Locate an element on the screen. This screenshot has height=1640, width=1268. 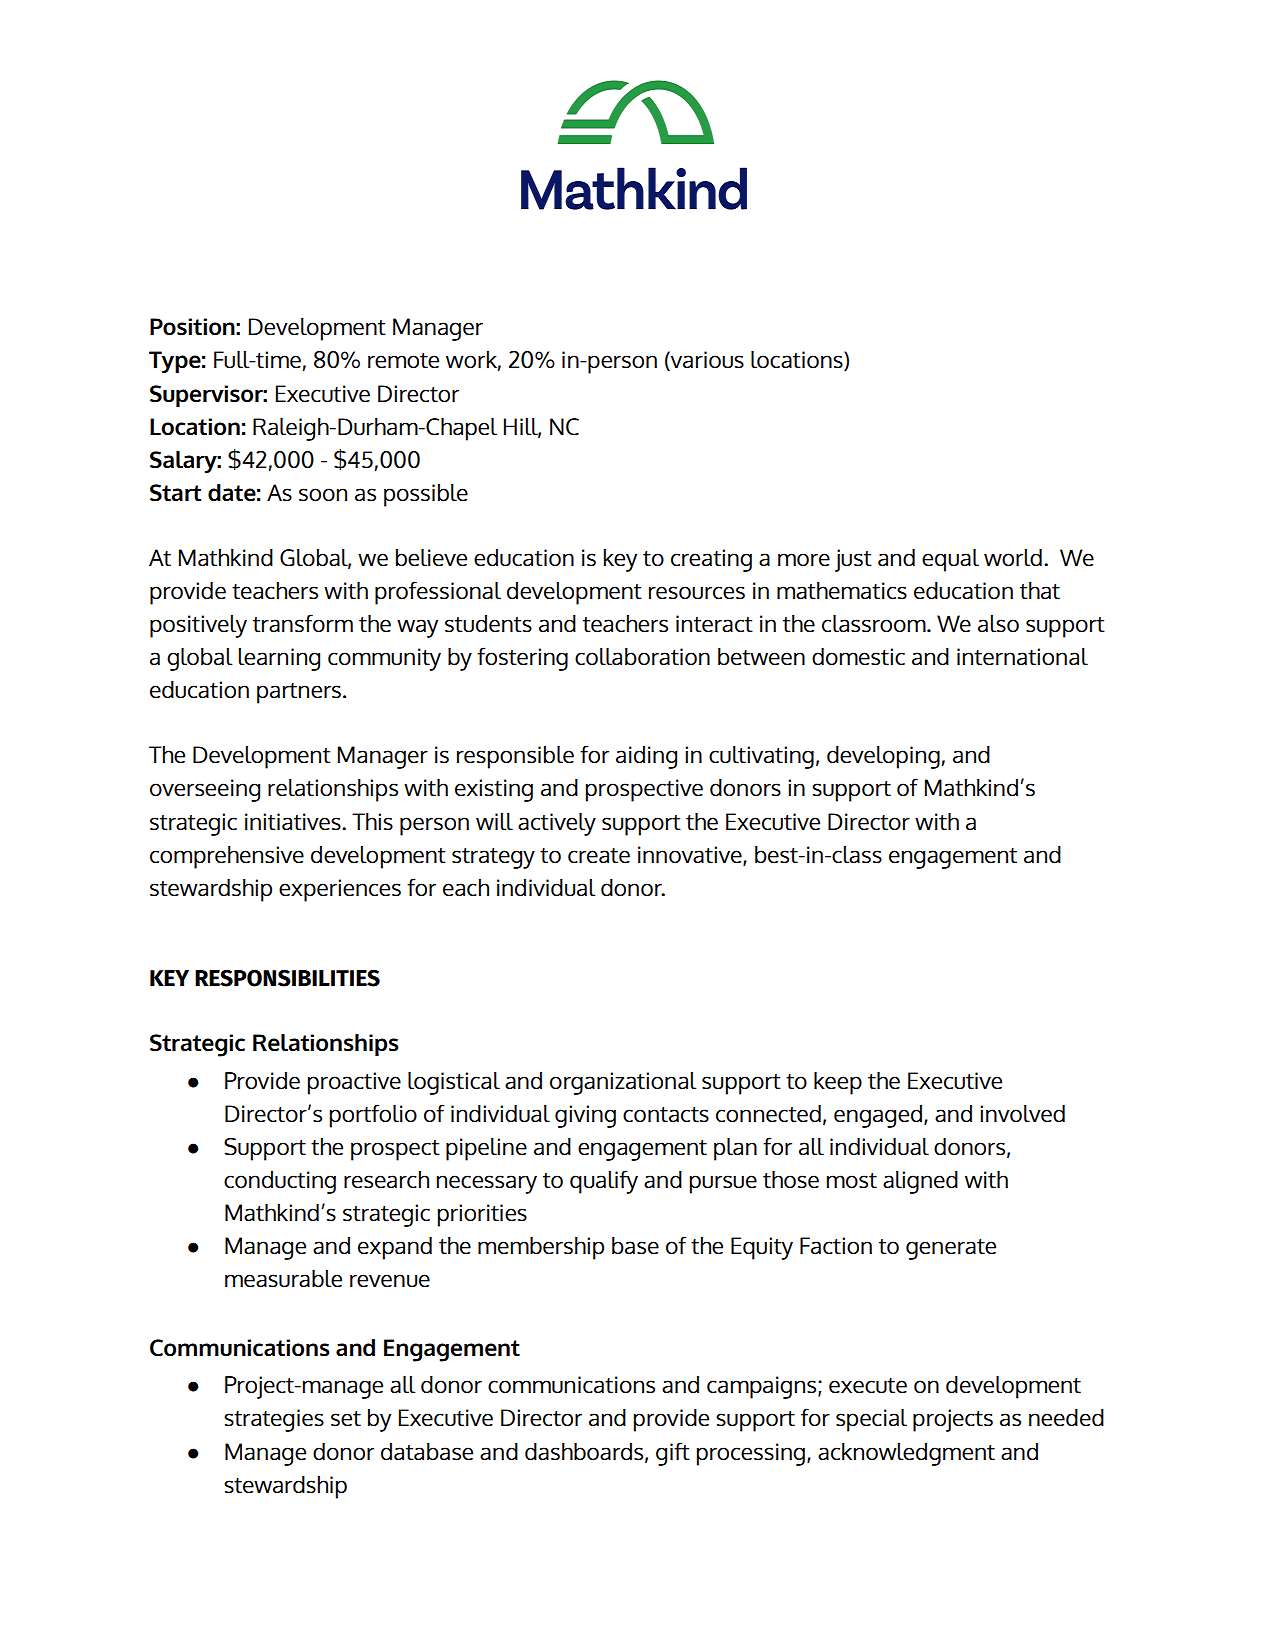
equal is located at coordinates (950, 560).
